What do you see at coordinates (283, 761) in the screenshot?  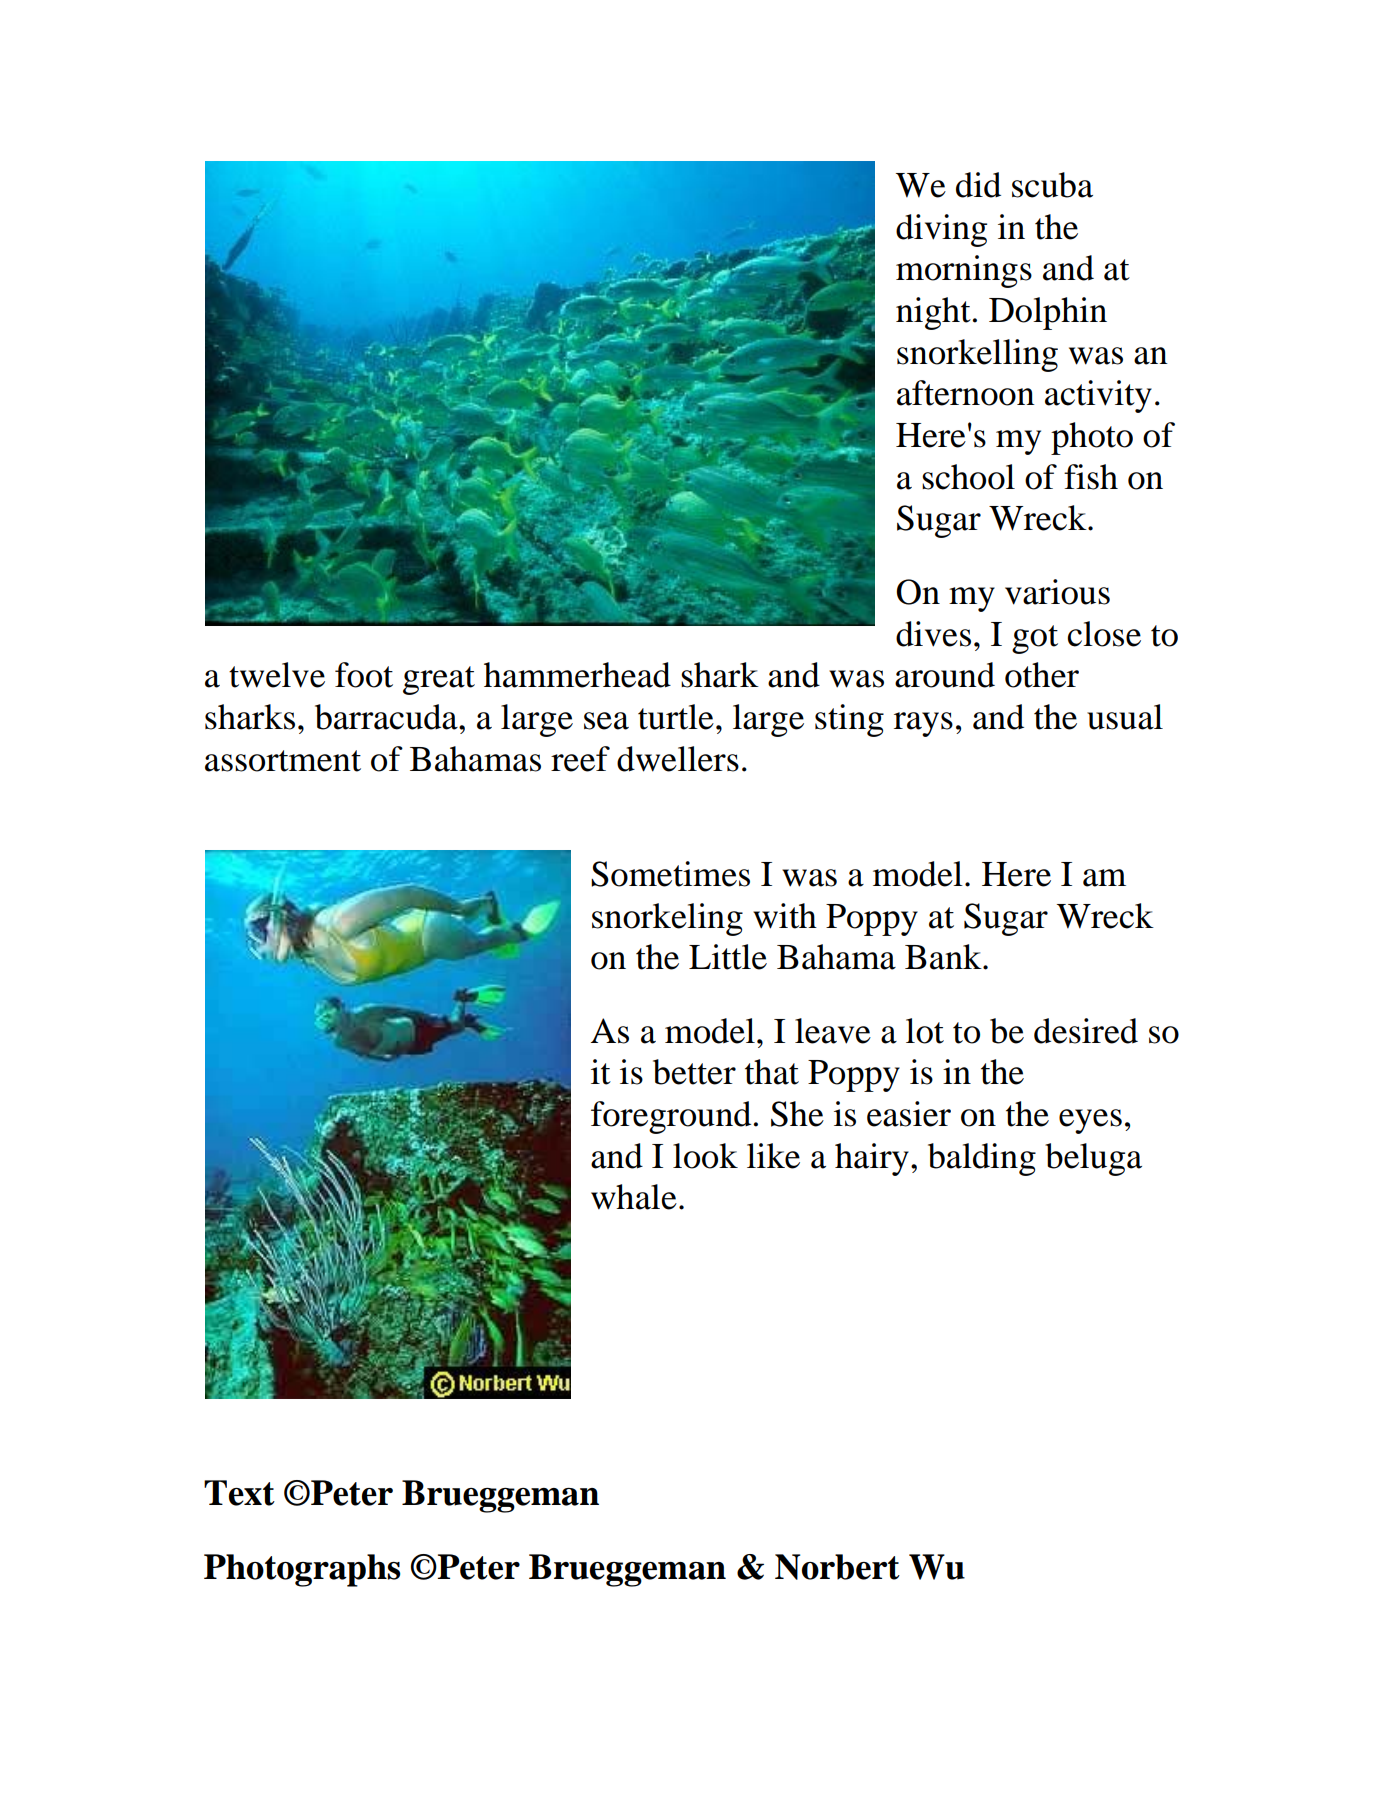 I see `assortment` at bounding box center [283, 761].
